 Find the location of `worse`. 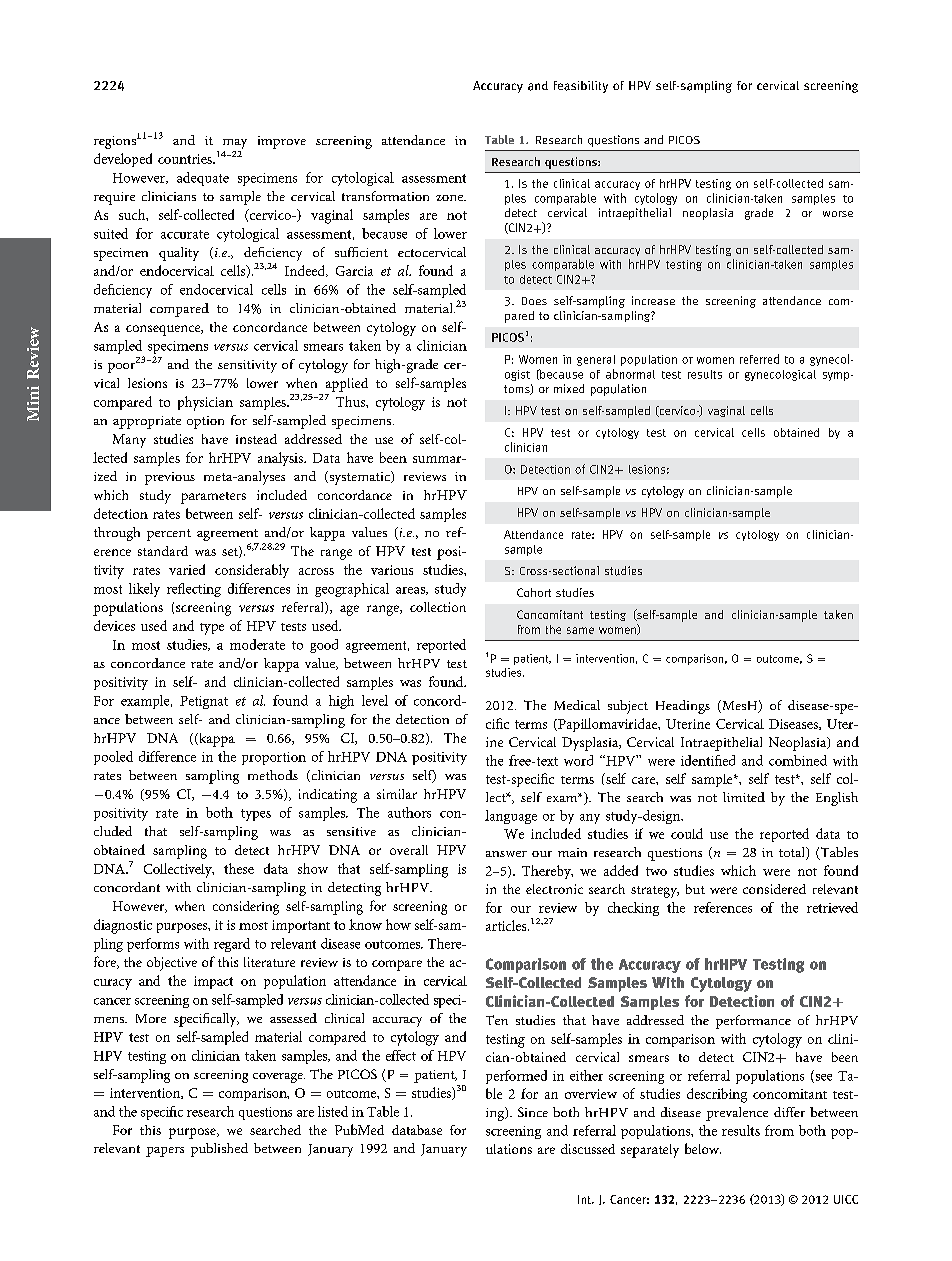

worse is located at coordinates (838, 214).
